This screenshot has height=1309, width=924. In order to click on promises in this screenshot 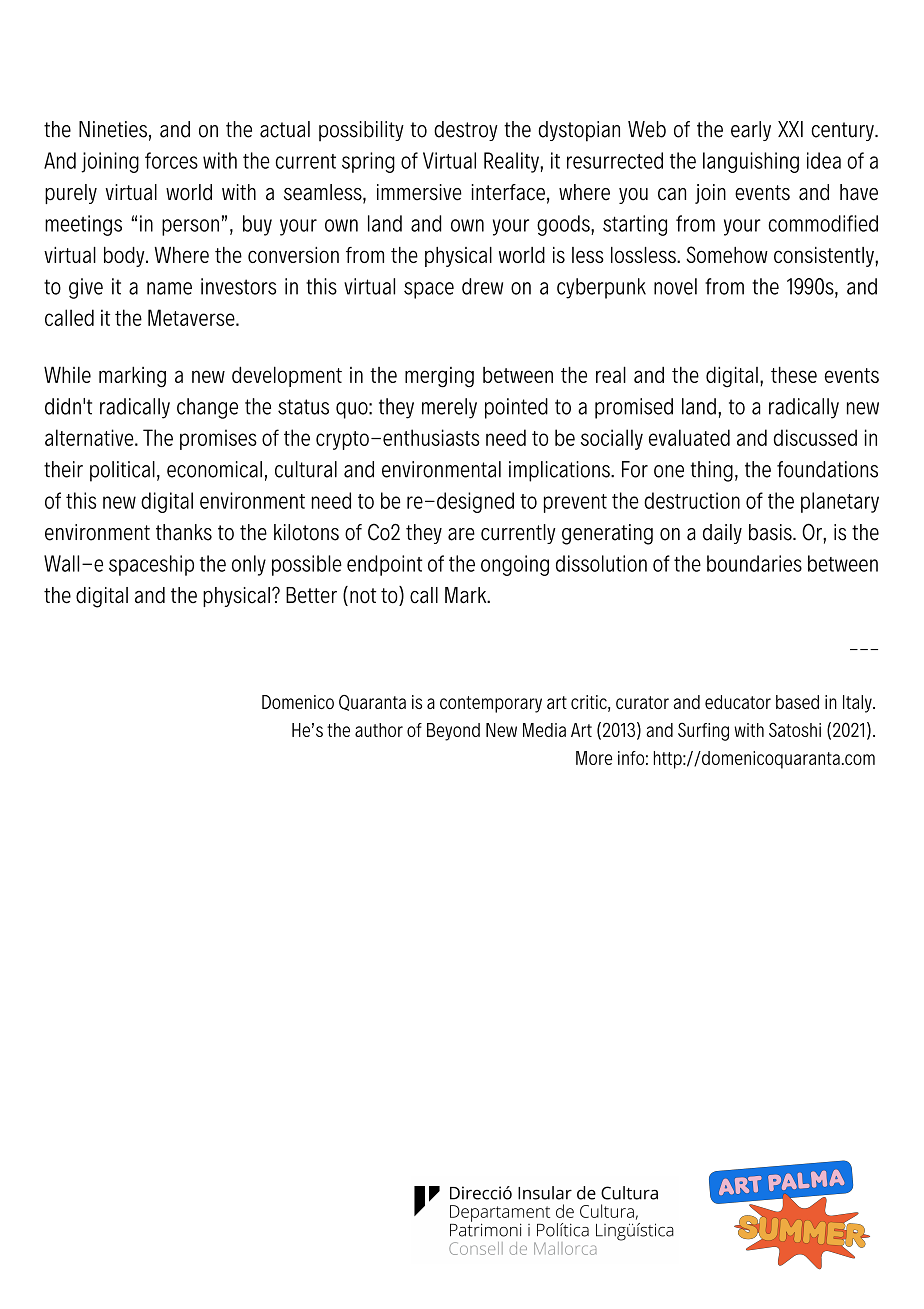, I will do `click(218, 439)`.
